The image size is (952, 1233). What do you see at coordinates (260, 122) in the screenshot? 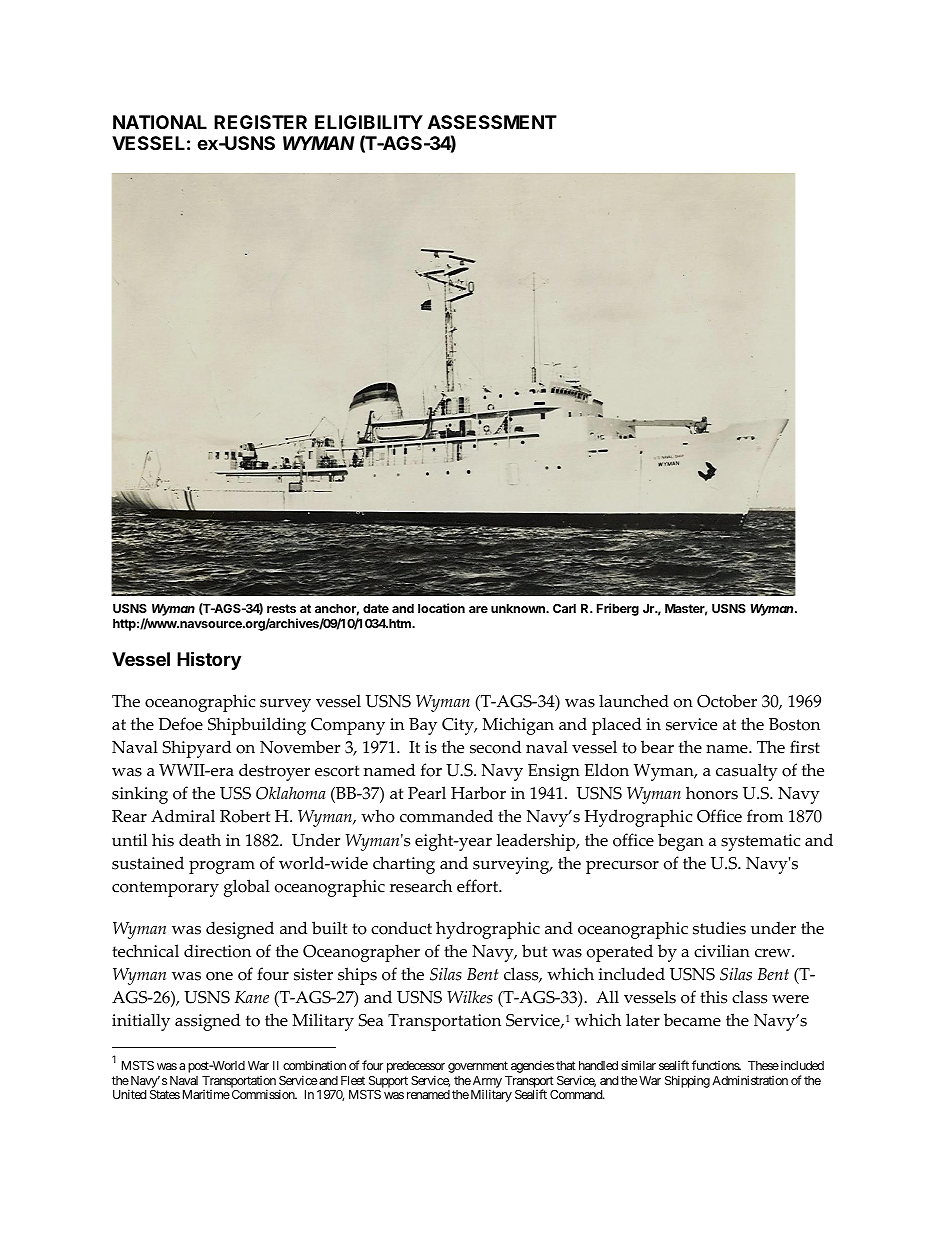
I see `REGISTER` at bounding box center [260, 122].
